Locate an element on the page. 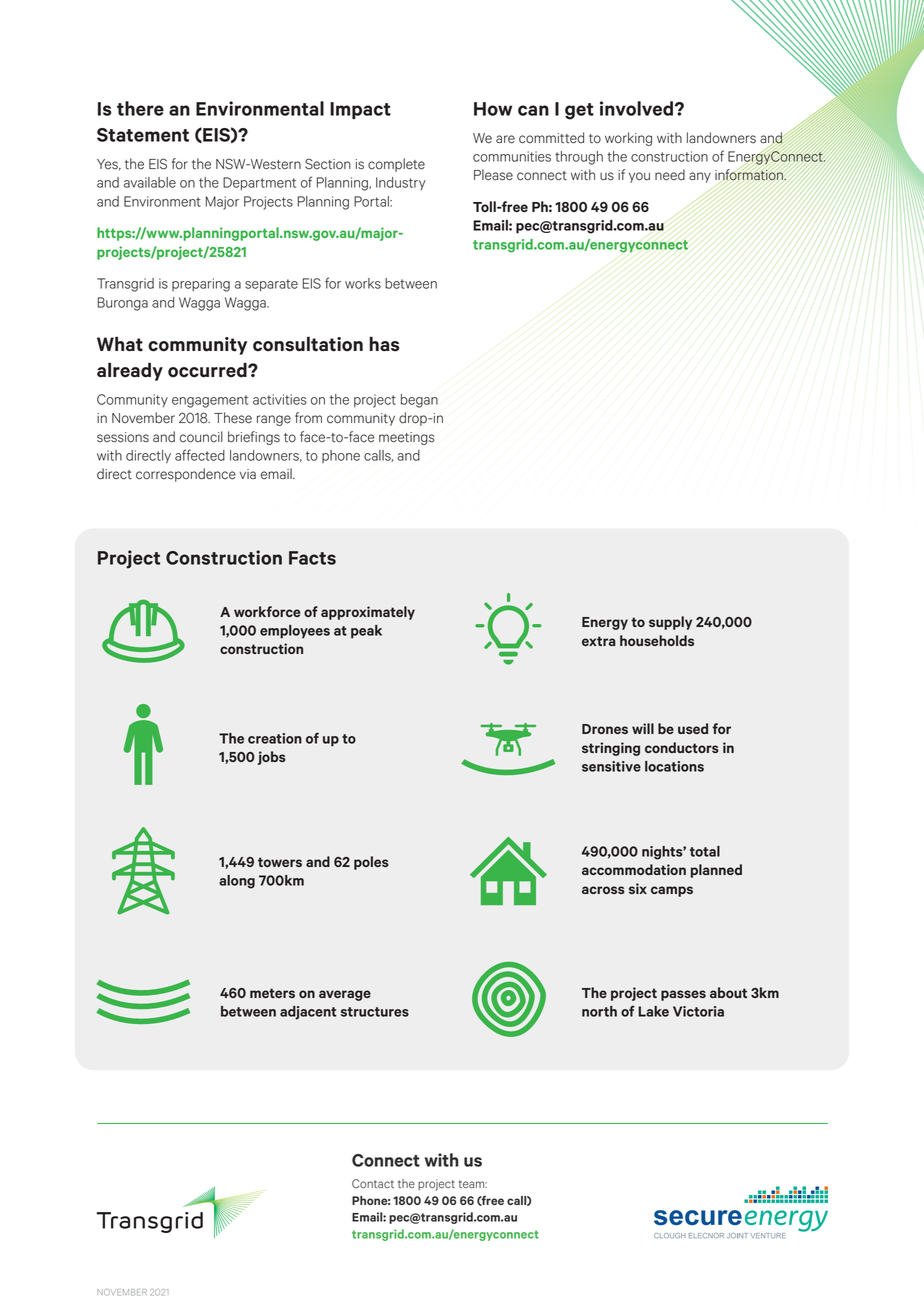  need is located at coordinates (670, 175).
